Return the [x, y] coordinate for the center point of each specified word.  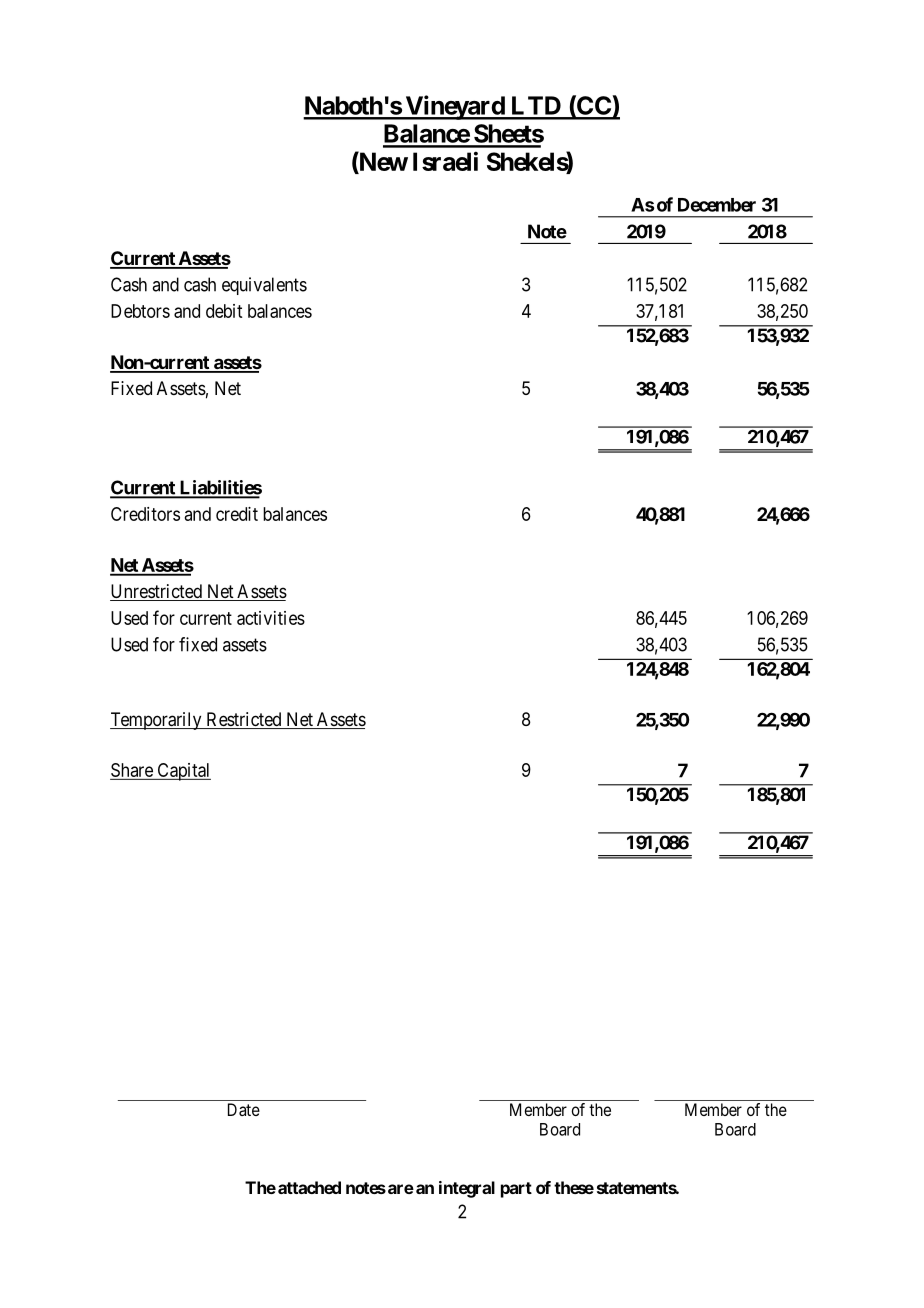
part [516, 1190]
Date [244, 1109]
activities [271, 618]
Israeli [445, 161]
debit [224, 311]
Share [132, 770]
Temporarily [157, 721]
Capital [183, 772]
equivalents [264, 286]
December [717, 205]
